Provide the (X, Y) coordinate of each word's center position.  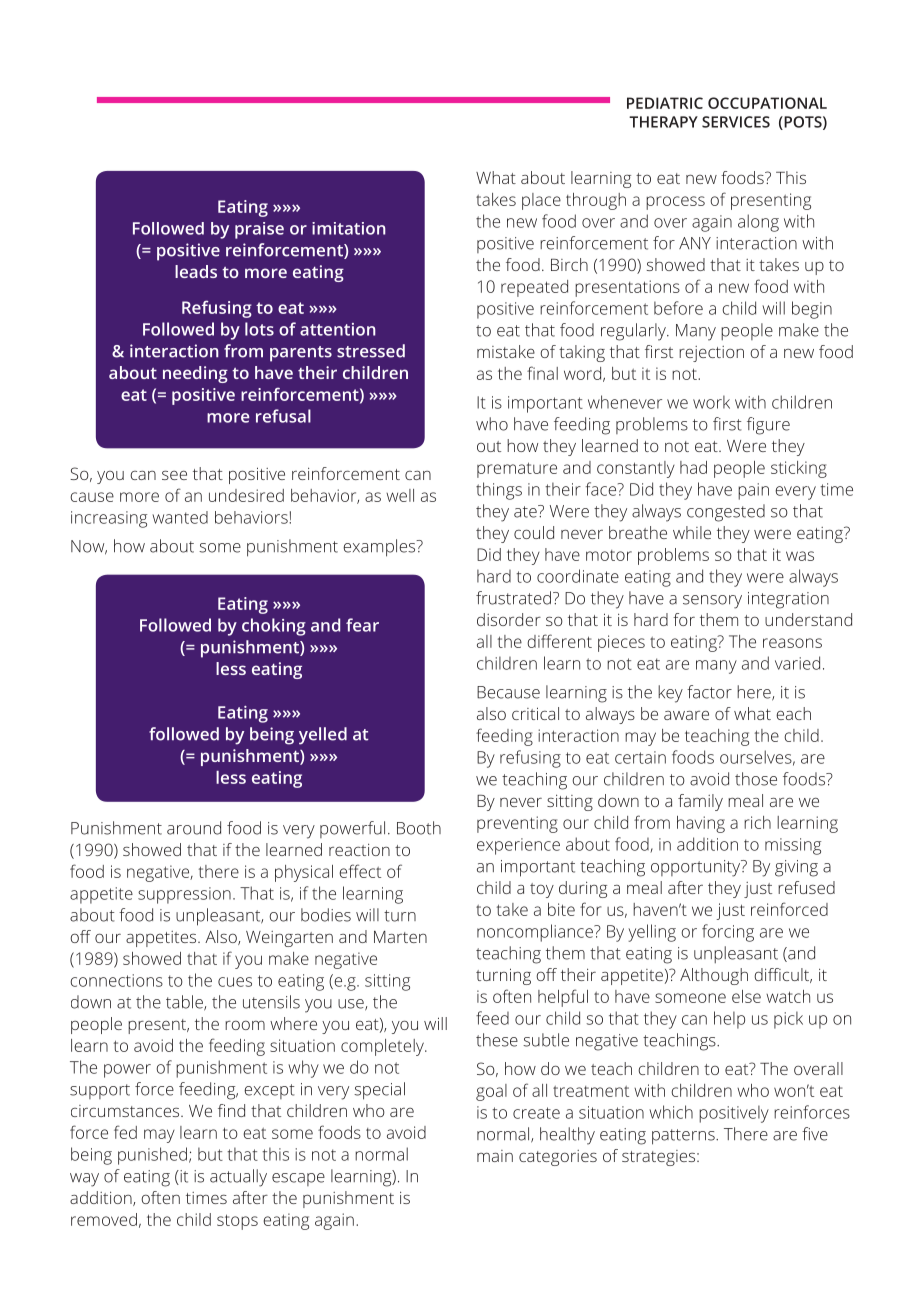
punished (152, 1156)
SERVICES (736, 122)
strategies (660, 1158)
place (541, 201)
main (495, 1156)
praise (259, 230)
